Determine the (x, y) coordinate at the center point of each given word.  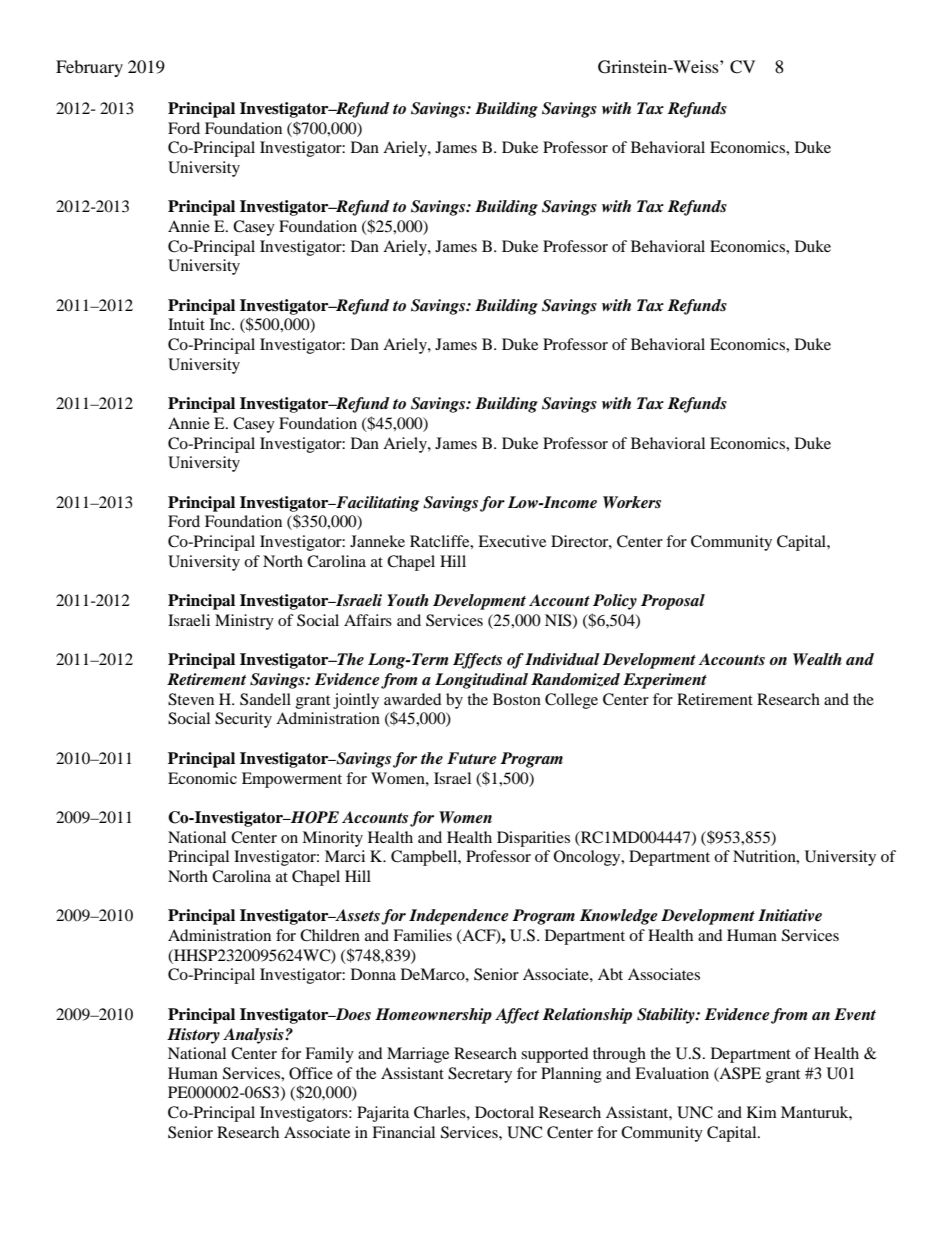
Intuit (186, 324)
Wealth (817, 659)
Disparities (533, 839)
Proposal (673, 602)
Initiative (790, 915)
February (89, 68)
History (193, 1036)
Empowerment (292, 780)
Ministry (244, 622)
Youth (408, 600)
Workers (632, 502)
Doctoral (504, 1112)
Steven (191, 699)
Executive (512, 541)
